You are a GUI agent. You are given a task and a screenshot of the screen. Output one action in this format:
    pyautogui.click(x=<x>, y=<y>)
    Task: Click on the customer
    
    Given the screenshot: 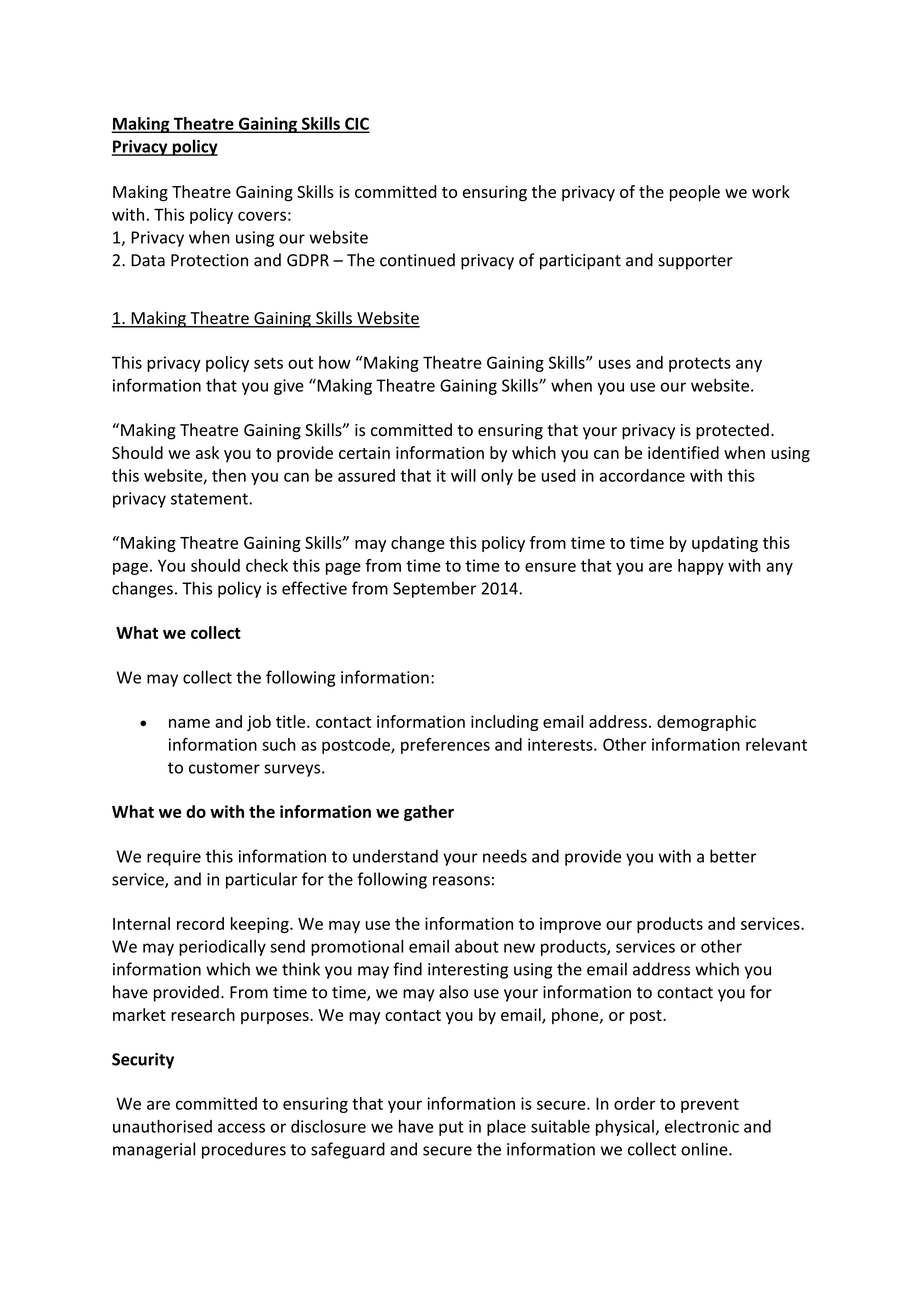 What is the action you would take?
    pyautogui.click(x=224, y=768)
